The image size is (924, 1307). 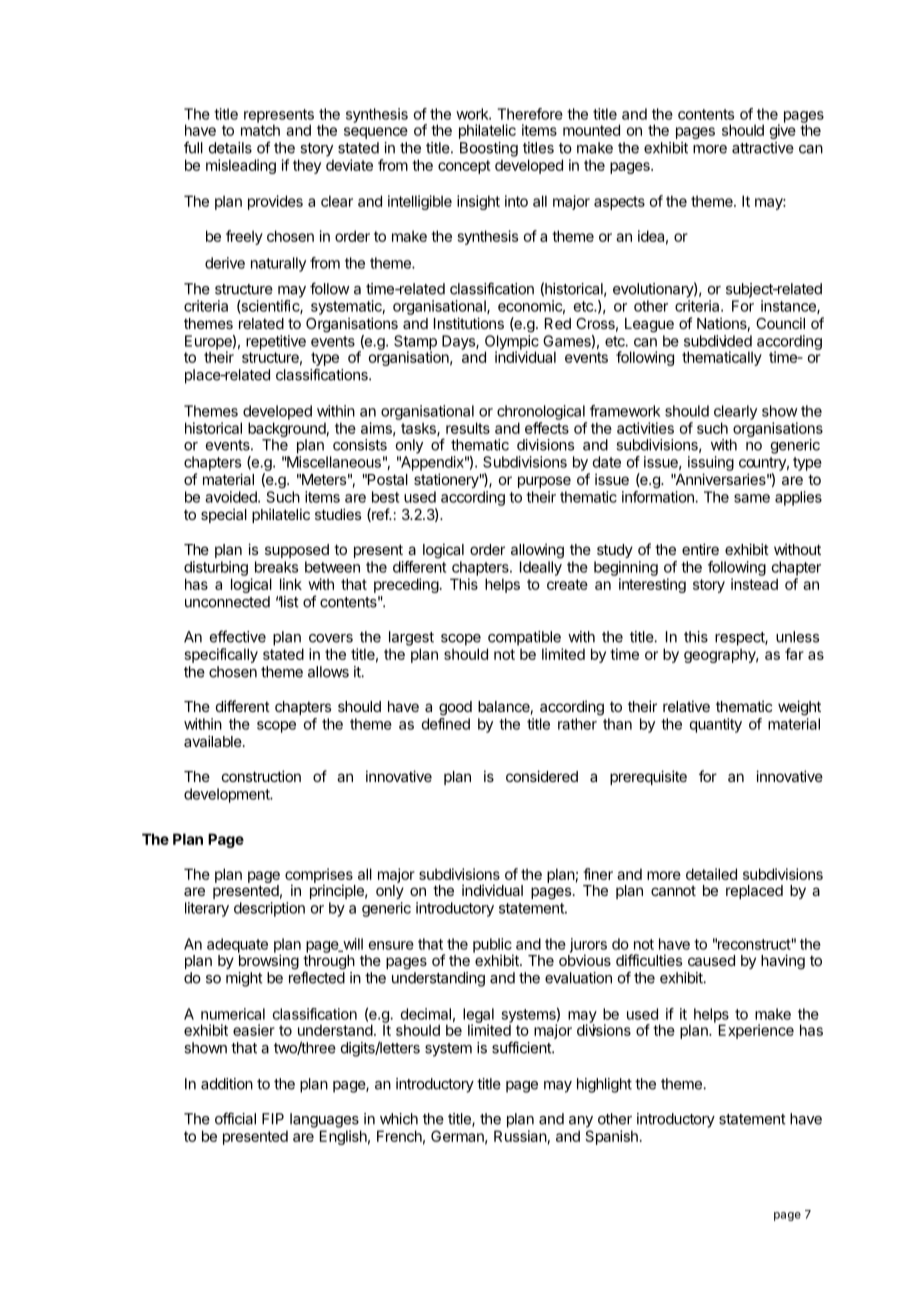 I want to click on Russian, so click(x=520, y=1136).
